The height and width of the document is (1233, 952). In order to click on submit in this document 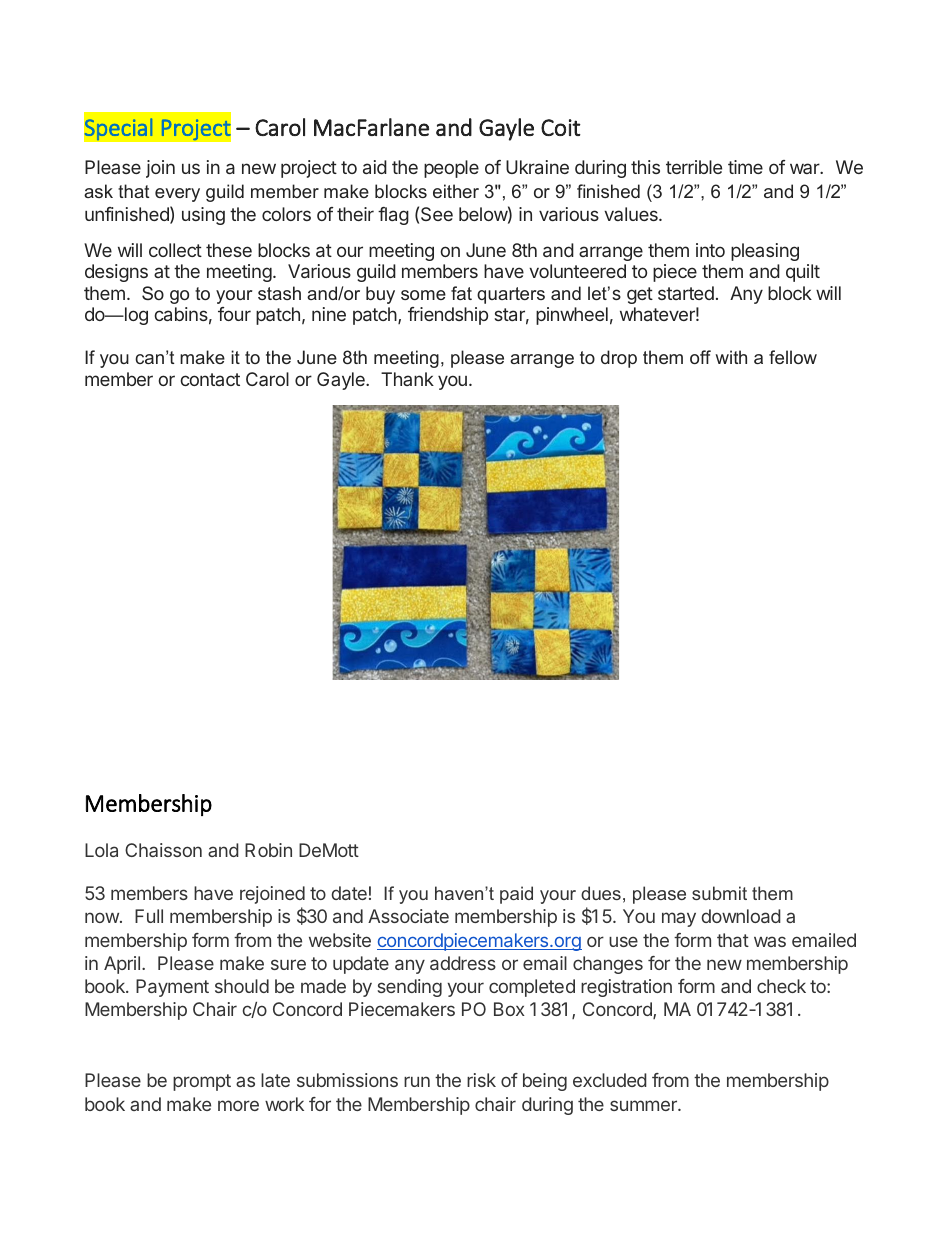, I will do `click(719, 893)`.
